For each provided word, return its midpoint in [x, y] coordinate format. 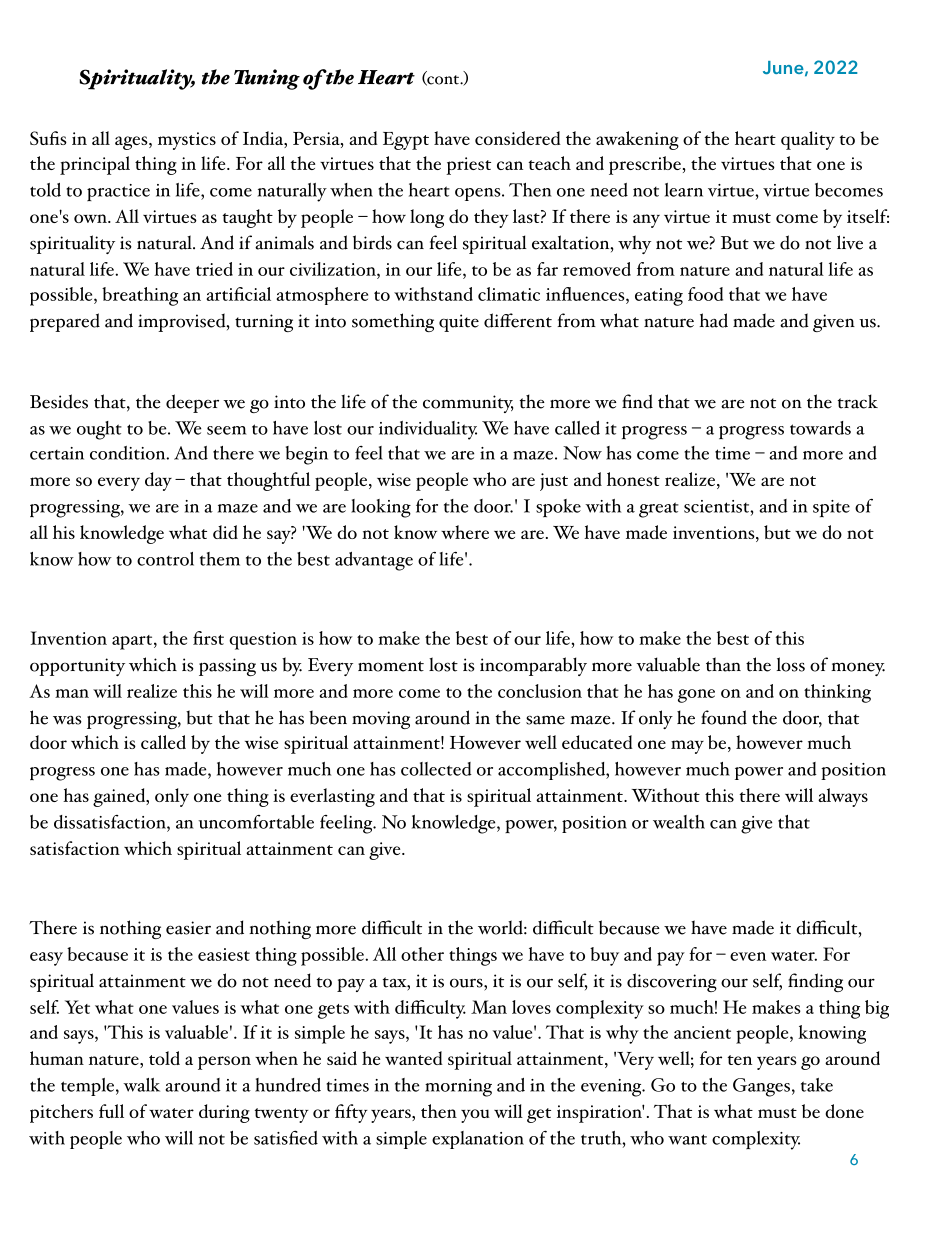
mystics [187, 141]
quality [808, 140]
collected [436, 769]
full [111, 1111]
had [714, 320]
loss [790, 664]
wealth [679, 822]
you [475, 1116]
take [817, 1085]
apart [133, 642]
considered [518, 138]
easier [188, 928]
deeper [192, 403]
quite [459, 323]
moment [391, 666]
